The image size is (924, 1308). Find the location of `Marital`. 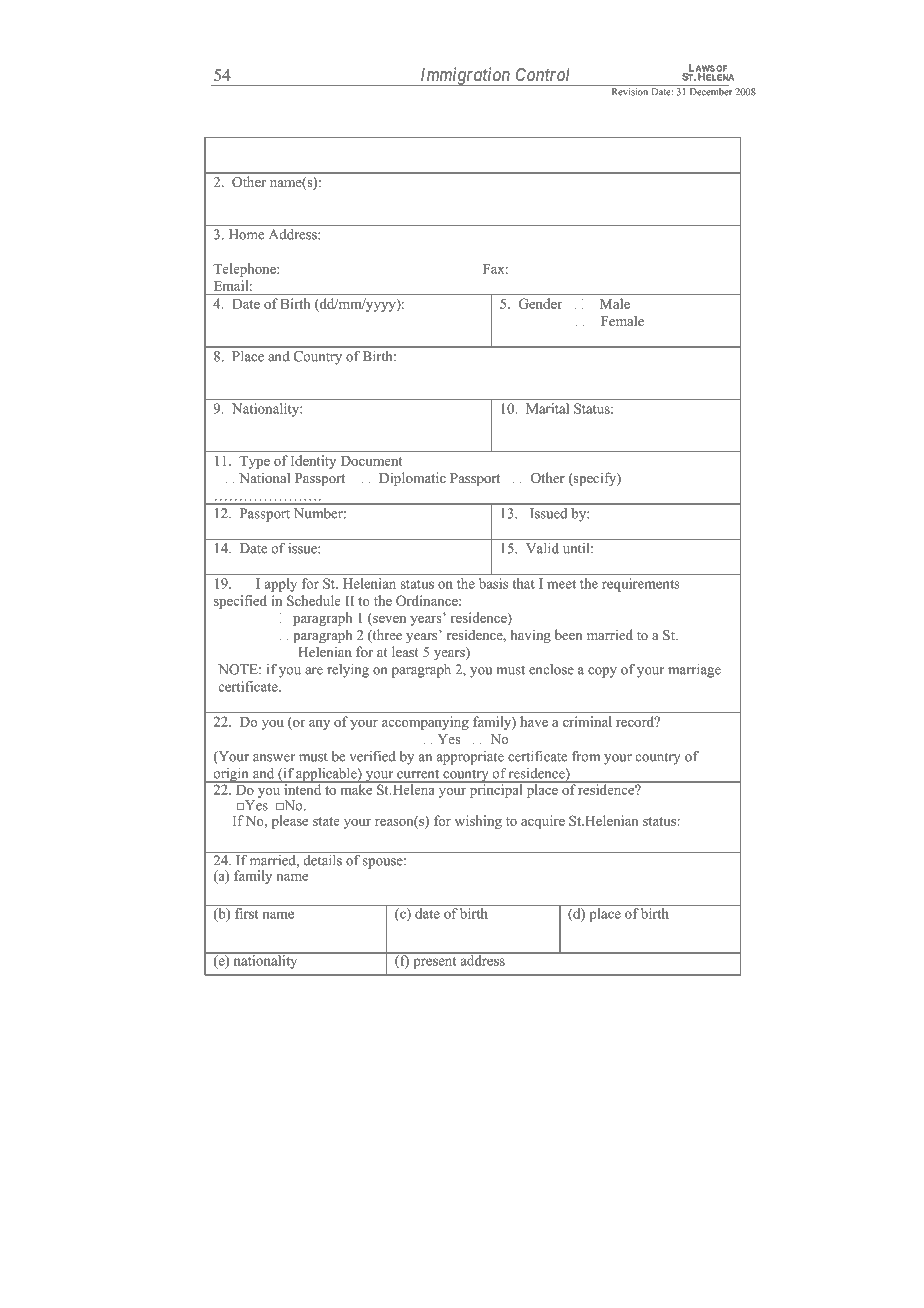

Marital is located at coordinates (547, 408).
